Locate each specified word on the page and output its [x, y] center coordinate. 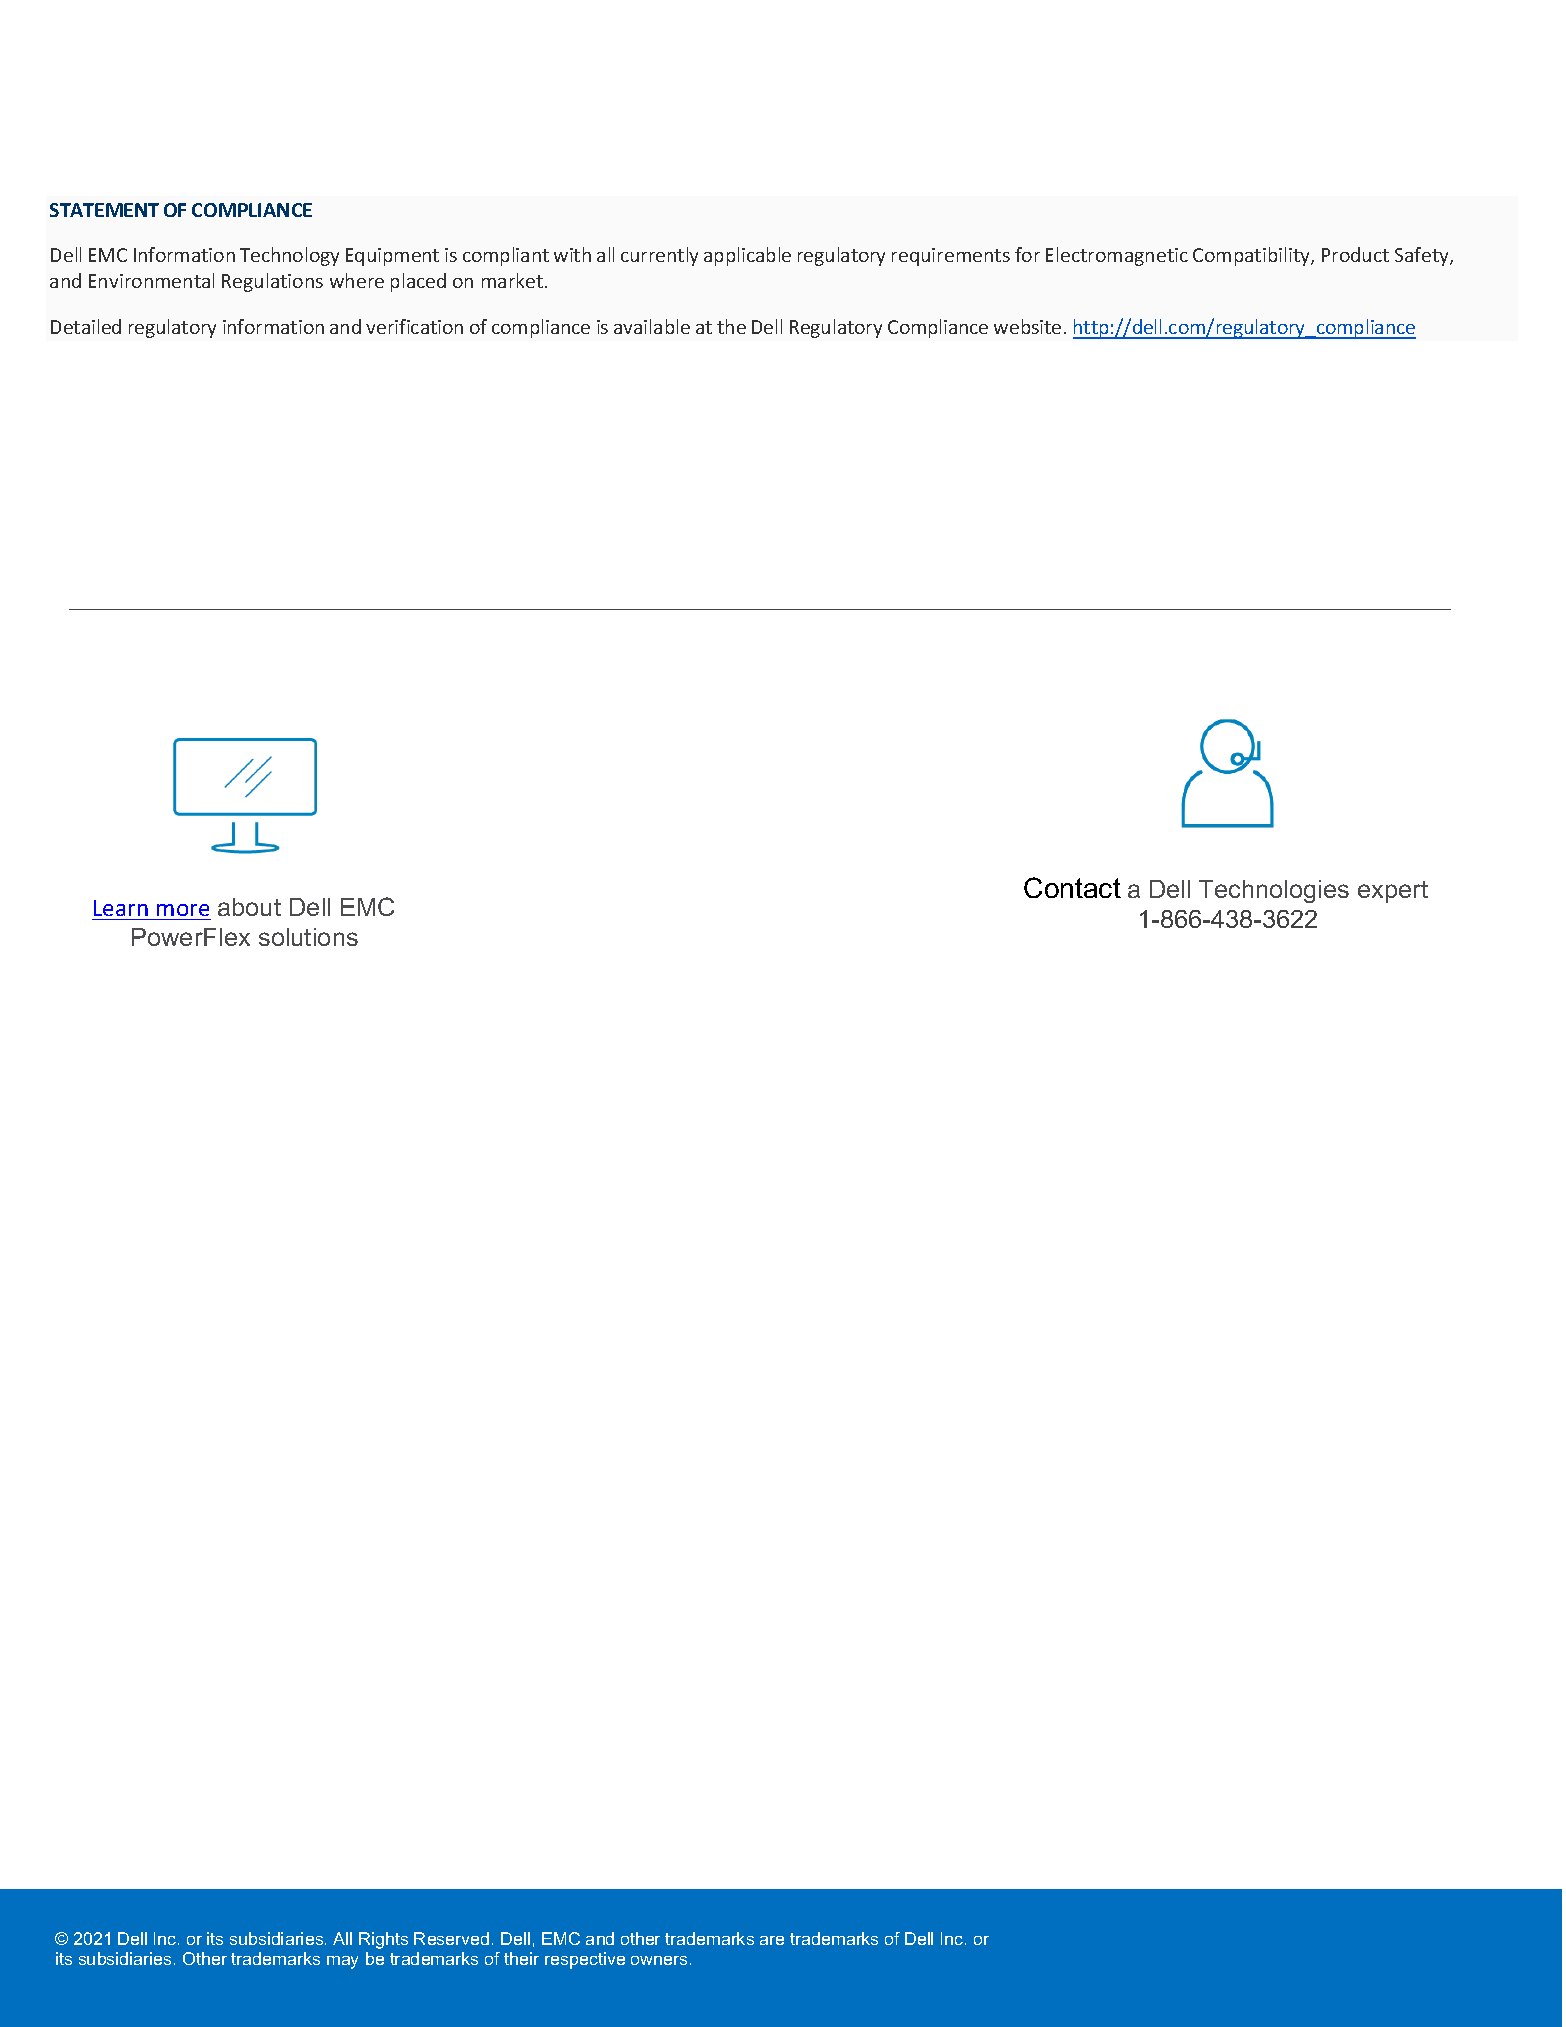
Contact [1072, 887]
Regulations [272, 282]
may [342, 1962]
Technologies [1274, 891]
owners [661, 1960]
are [772, 1940]
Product [1355, 254]
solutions [308, 937]
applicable [747, 256]
